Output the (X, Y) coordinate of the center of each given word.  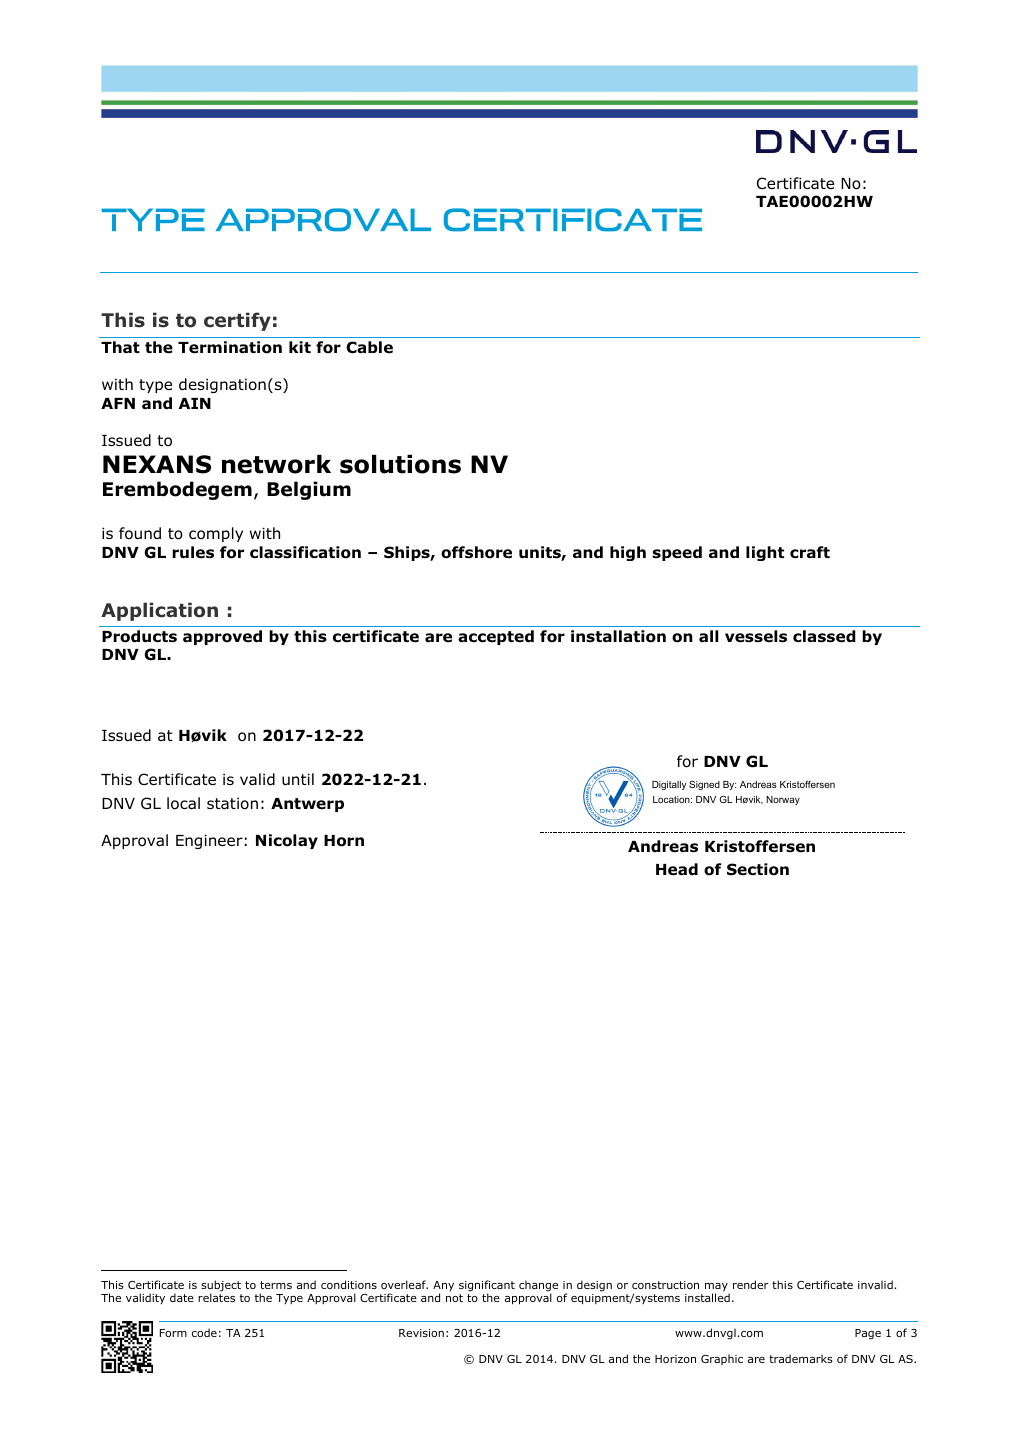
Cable (369, 347)
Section (758, 869)
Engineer (209, 841)
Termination (230, 347)
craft (810, 552)
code (204, 1332)
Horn (344, 841)
